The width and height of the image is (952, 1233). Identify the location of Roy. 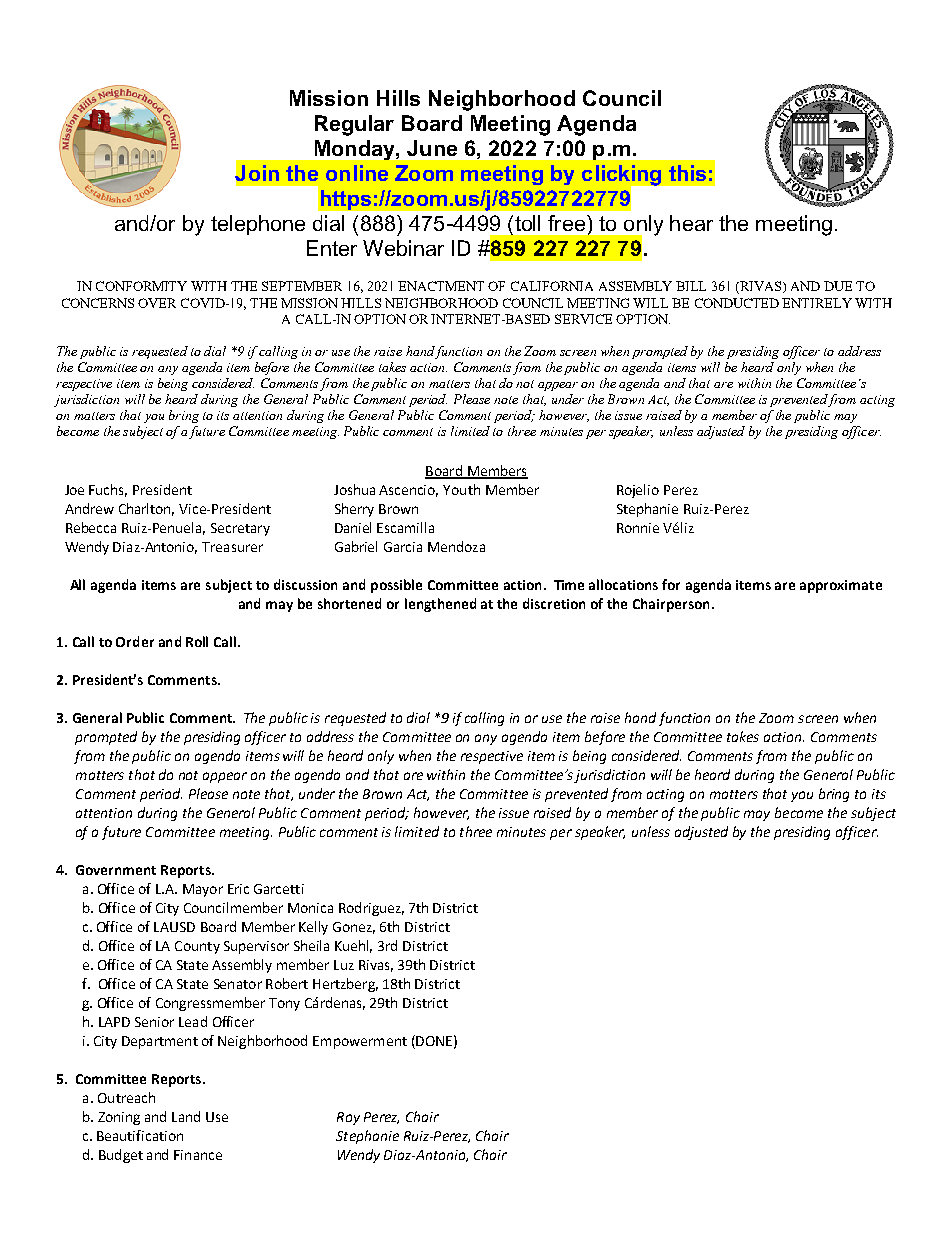
(348, 1118).
